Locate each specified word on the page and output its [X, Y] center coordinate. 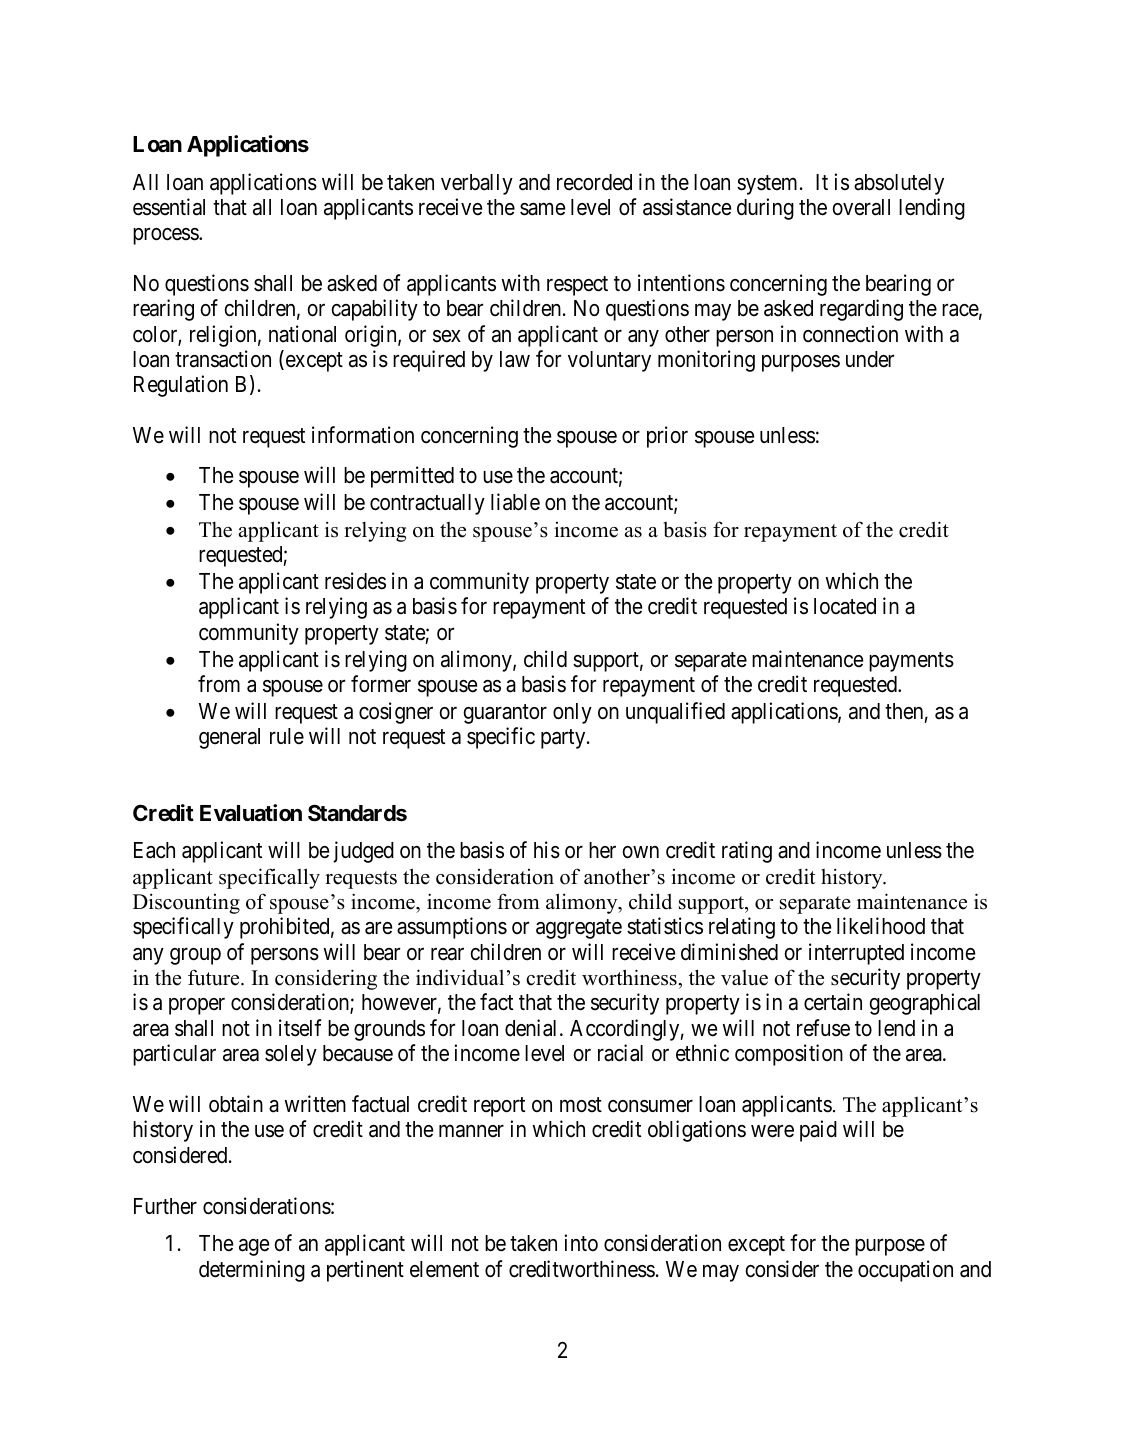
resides [355, 581]
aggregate [579, 929]
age [254, 1247]
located [845, 606]
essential [169, 207]
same [542, 209]
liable [515, 502]
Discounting [186, 903]
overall [861, 207]
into [581, 1242]
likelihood [881, 926]
